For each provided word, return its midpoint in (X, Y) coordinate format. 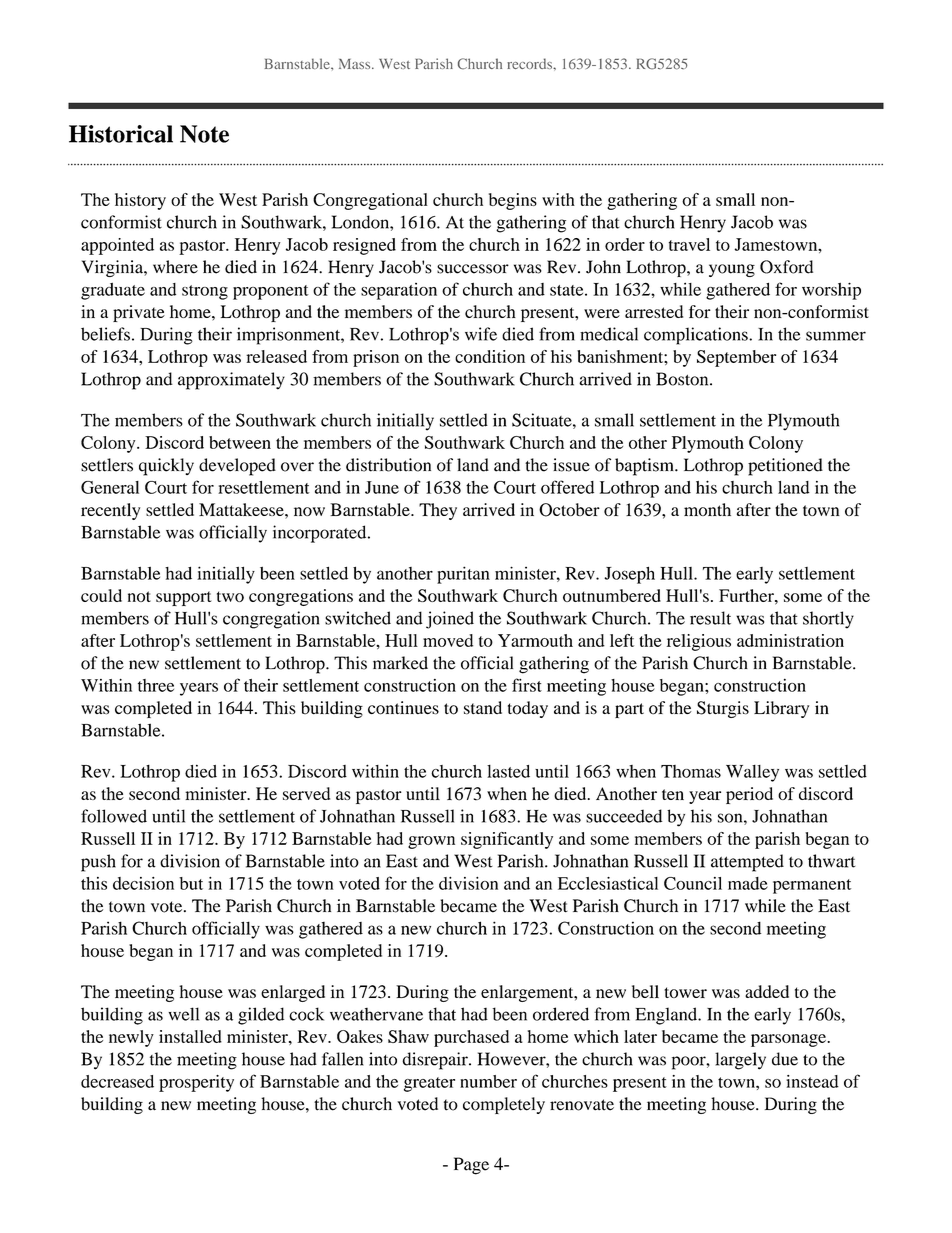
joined (450, 620)
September (736, 358)
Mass (356, 64)
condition (490, 356)
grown (431, 842)
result (710, 618)
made (748, 883)
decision (143, 883)
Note (204, 134)
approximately (231, 381)
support (184, 598)
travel (689, 244)
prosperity (196, 1083)
